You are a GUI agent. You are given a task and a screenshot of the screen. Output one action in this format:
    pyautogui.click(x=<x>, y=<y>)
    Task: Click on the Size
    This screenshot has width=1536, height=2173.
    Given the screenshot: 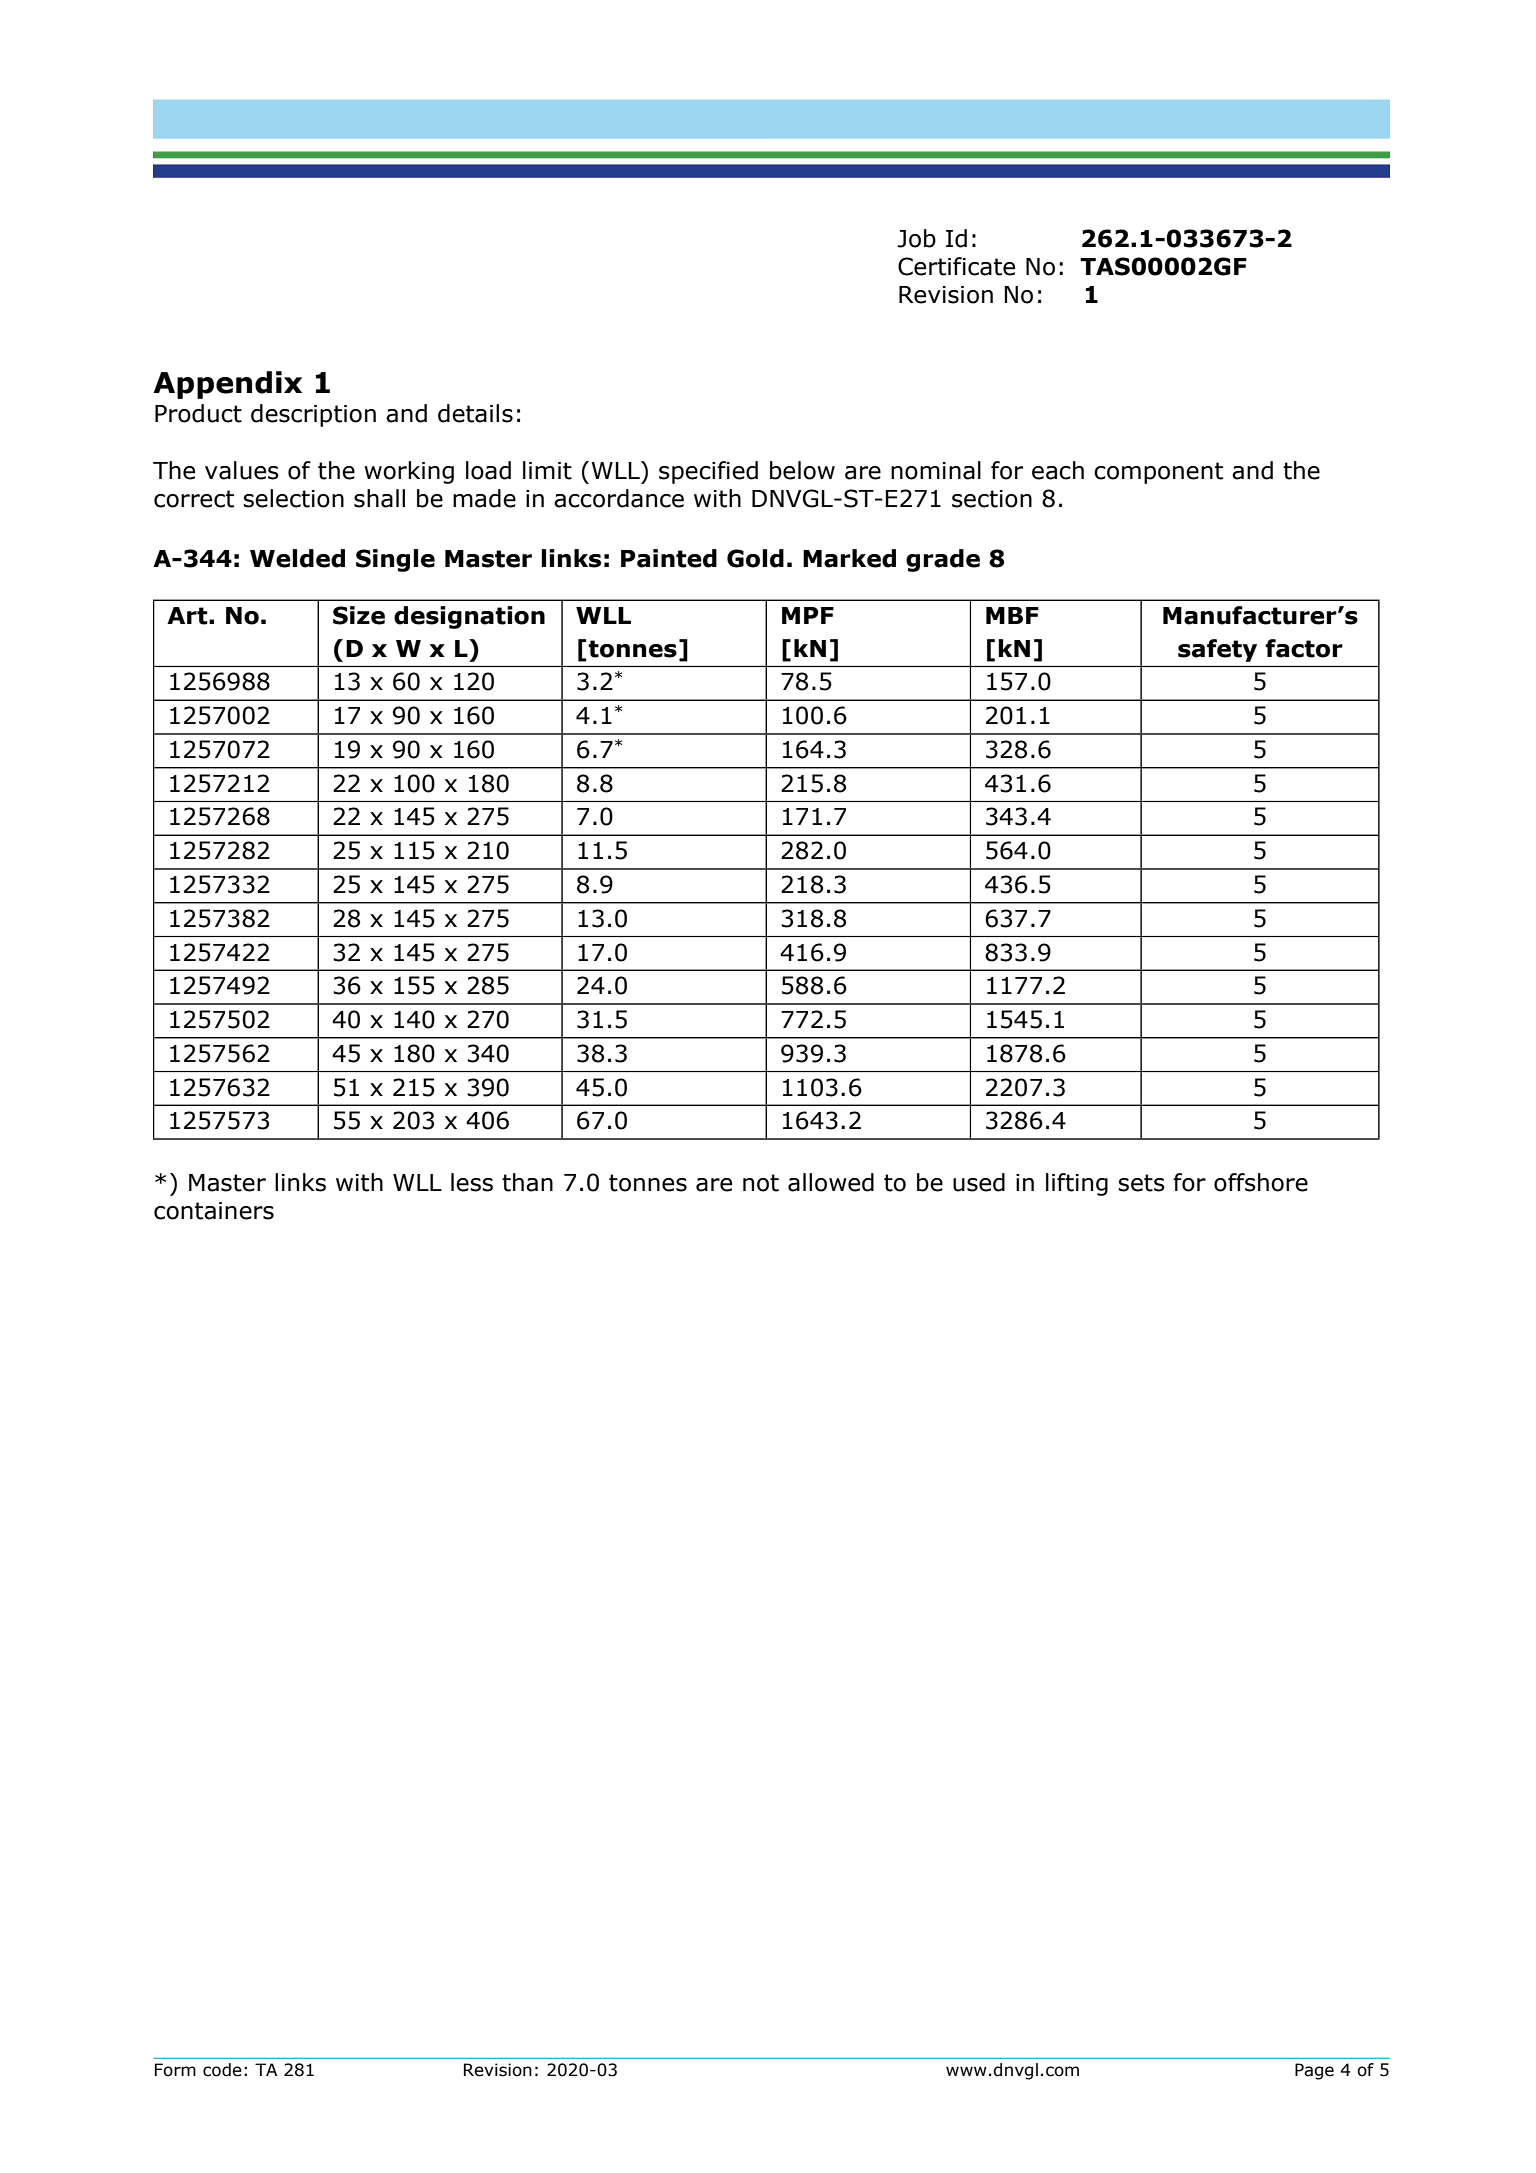 What is the action you would take?
    pyautogui.click(x=359, y=615)
